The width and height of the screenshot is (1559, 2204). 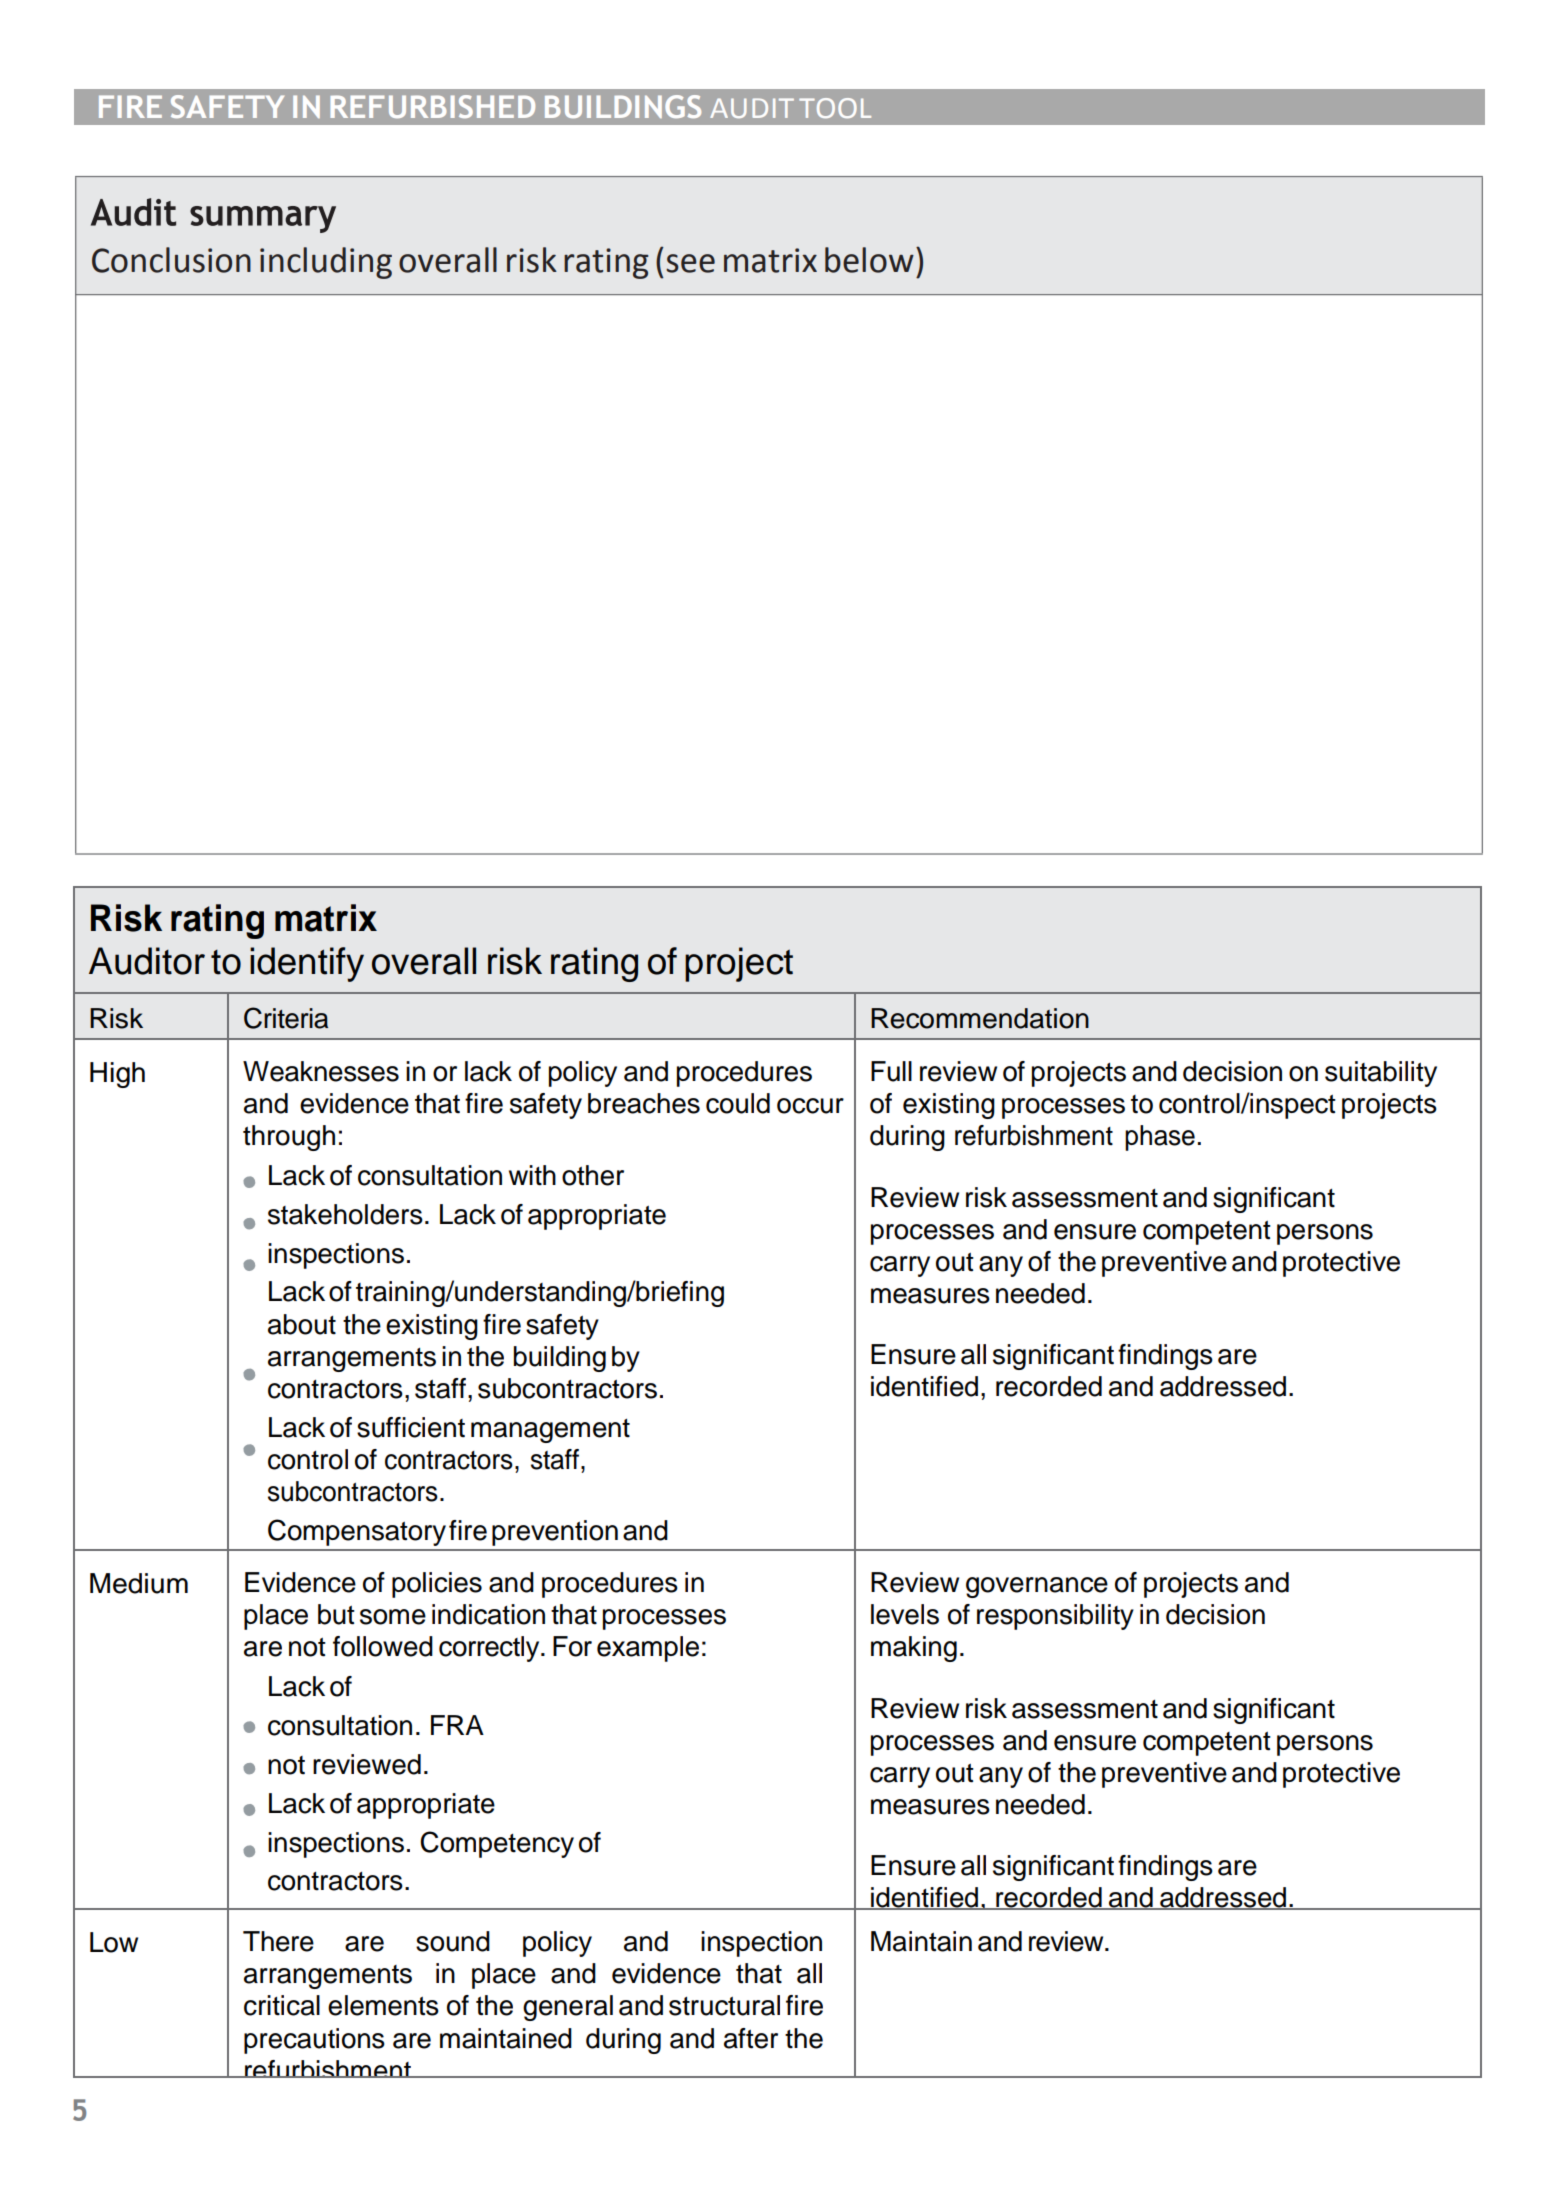 I want to click on phase, so click(x=1160, y=1138).
